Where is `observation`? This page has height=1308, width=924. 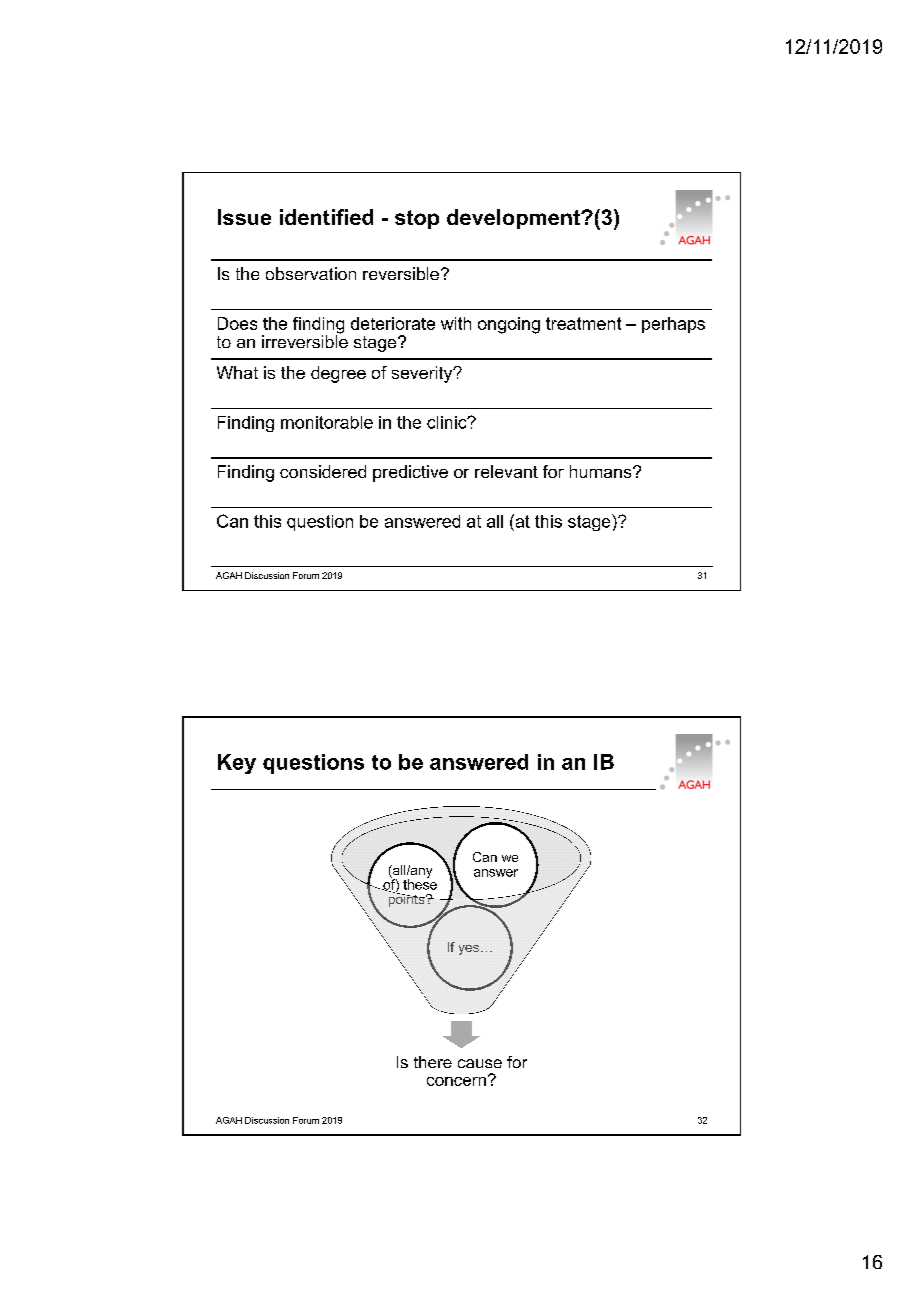
observation is located at coordinates (311, 273).
